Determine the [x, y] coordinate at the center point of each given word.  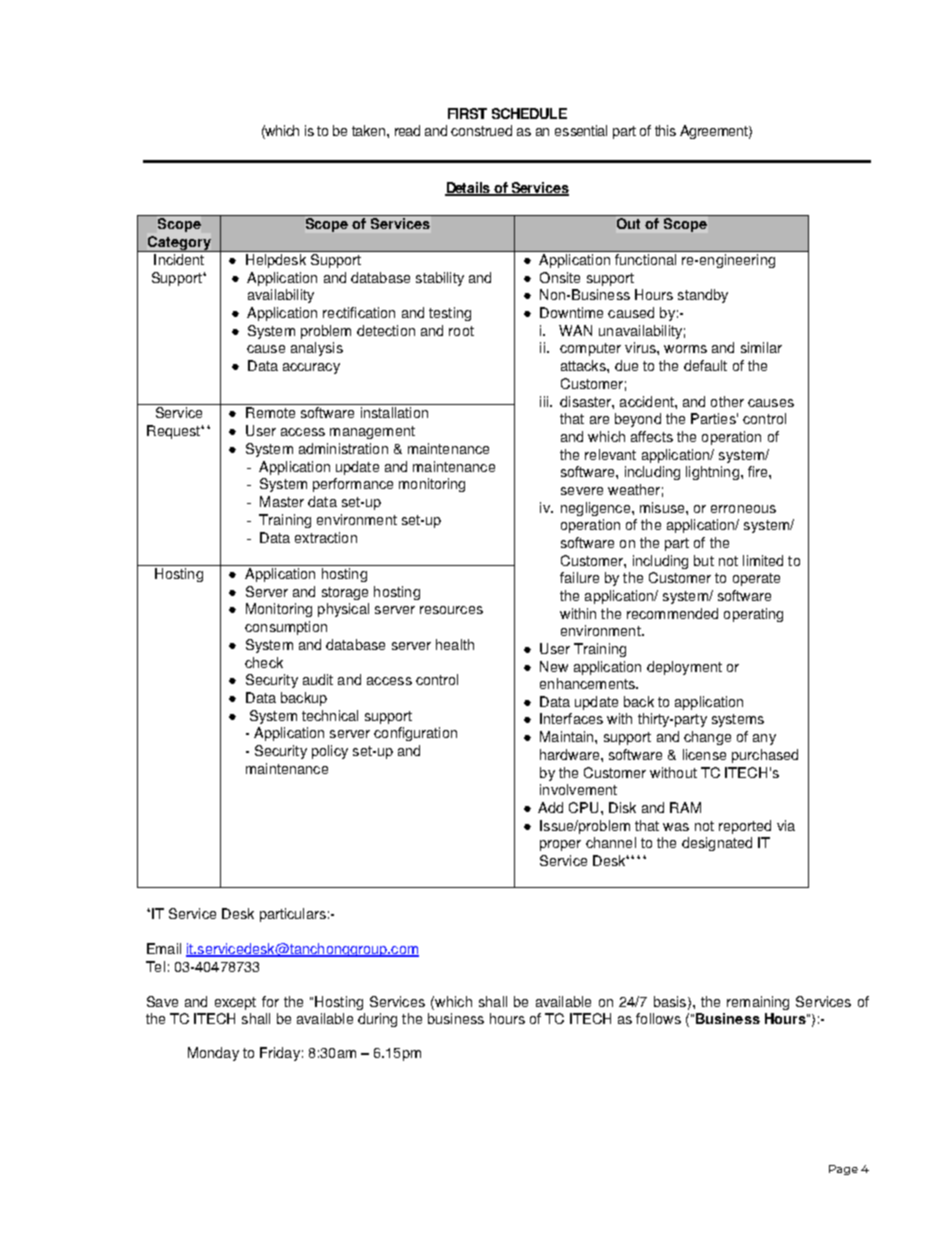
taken [370, 130]
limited [763, 560]
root [461, 331]
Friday [280, 1054]
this [665, 130]
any [764, 739]
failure [579, 577]
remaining [758, 1003]
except [235, 1003]
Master [282, 501]
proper [560, 845]
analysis [317, 349]
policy [330, 752]
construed [481, 130]
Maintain [568, 736]
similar [761, 347]
